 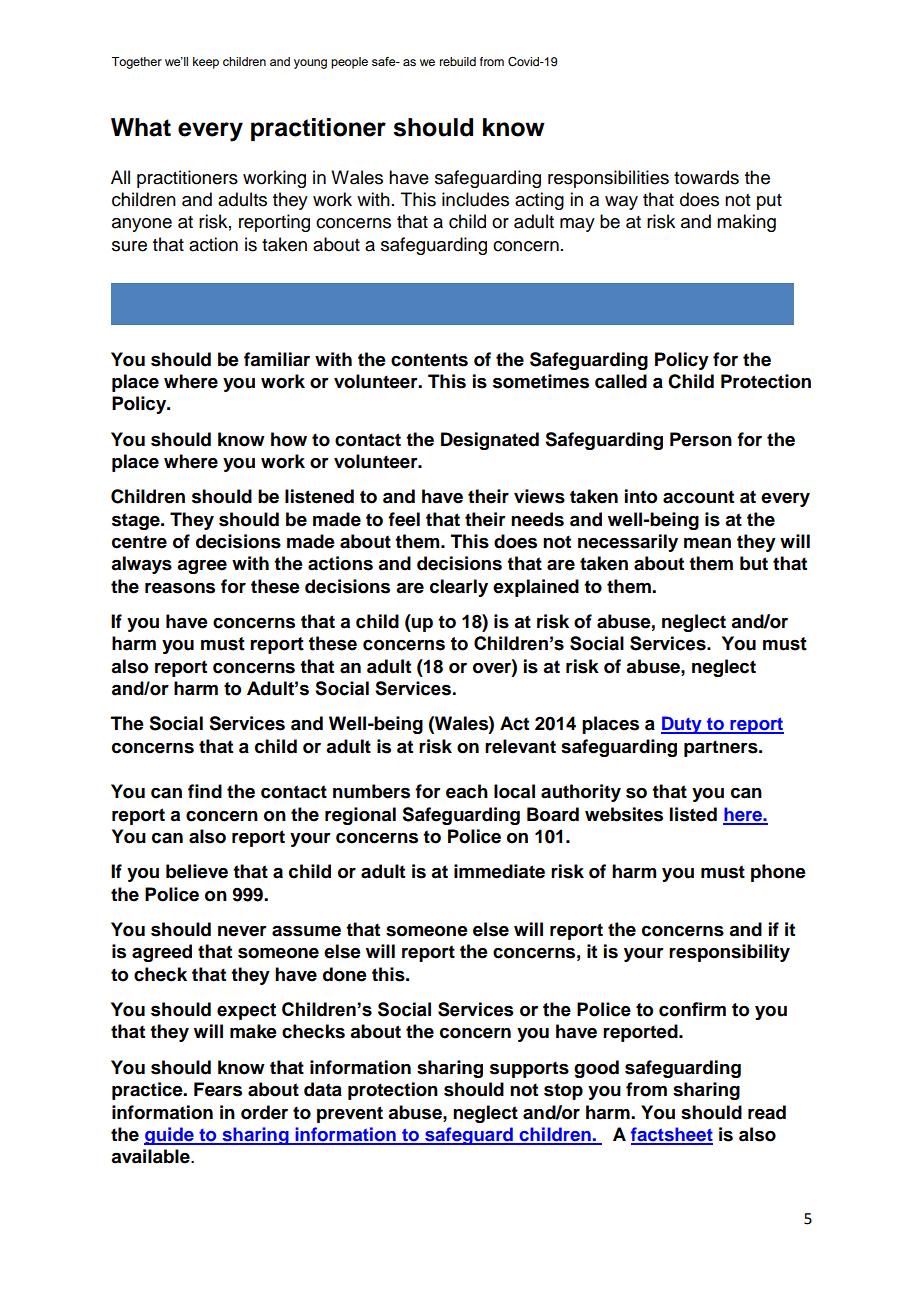 I want to click on Designated, so click(x=490, y=441).
